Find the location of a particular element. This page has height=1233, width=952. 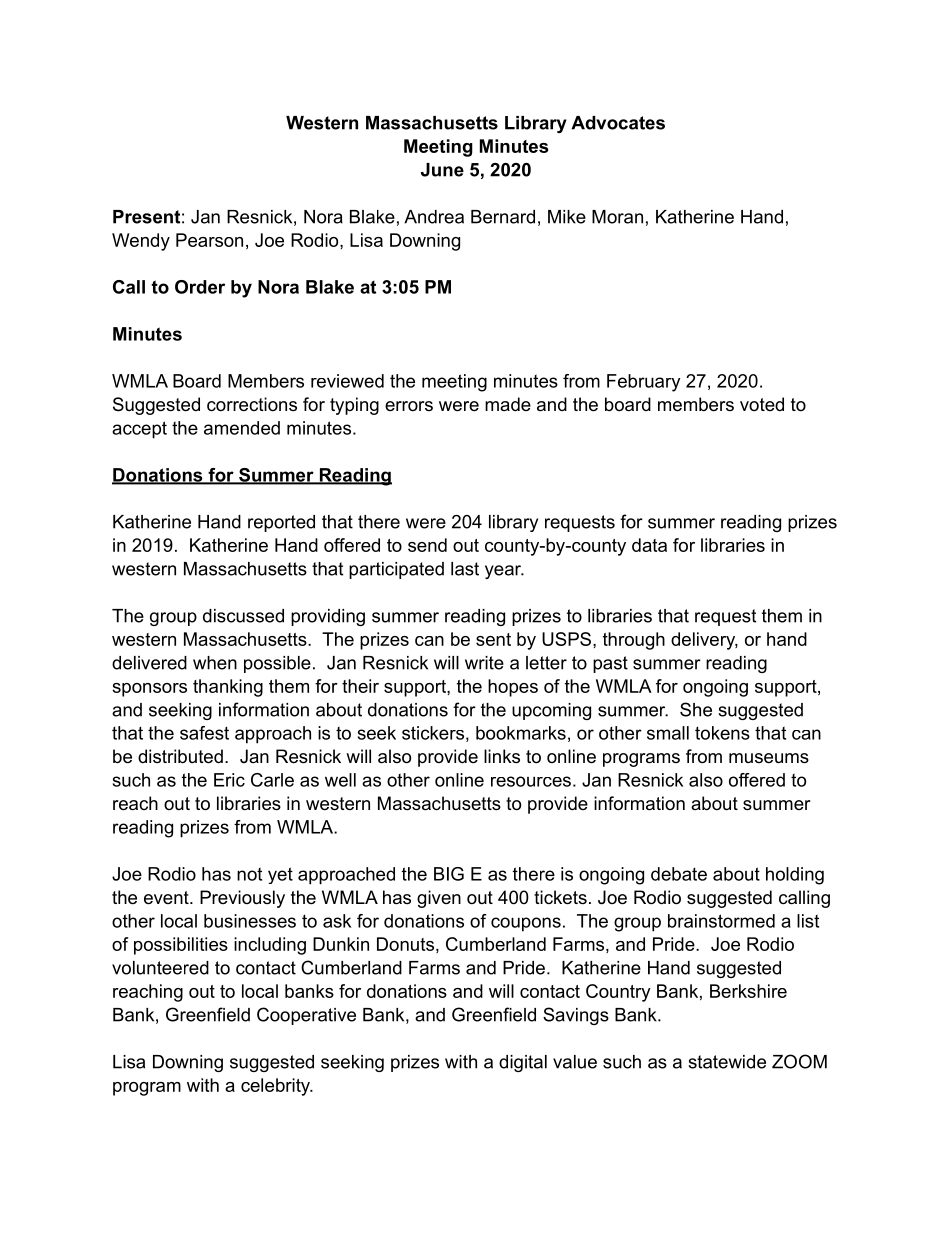

thanking is located at coordinates (228, 688).
